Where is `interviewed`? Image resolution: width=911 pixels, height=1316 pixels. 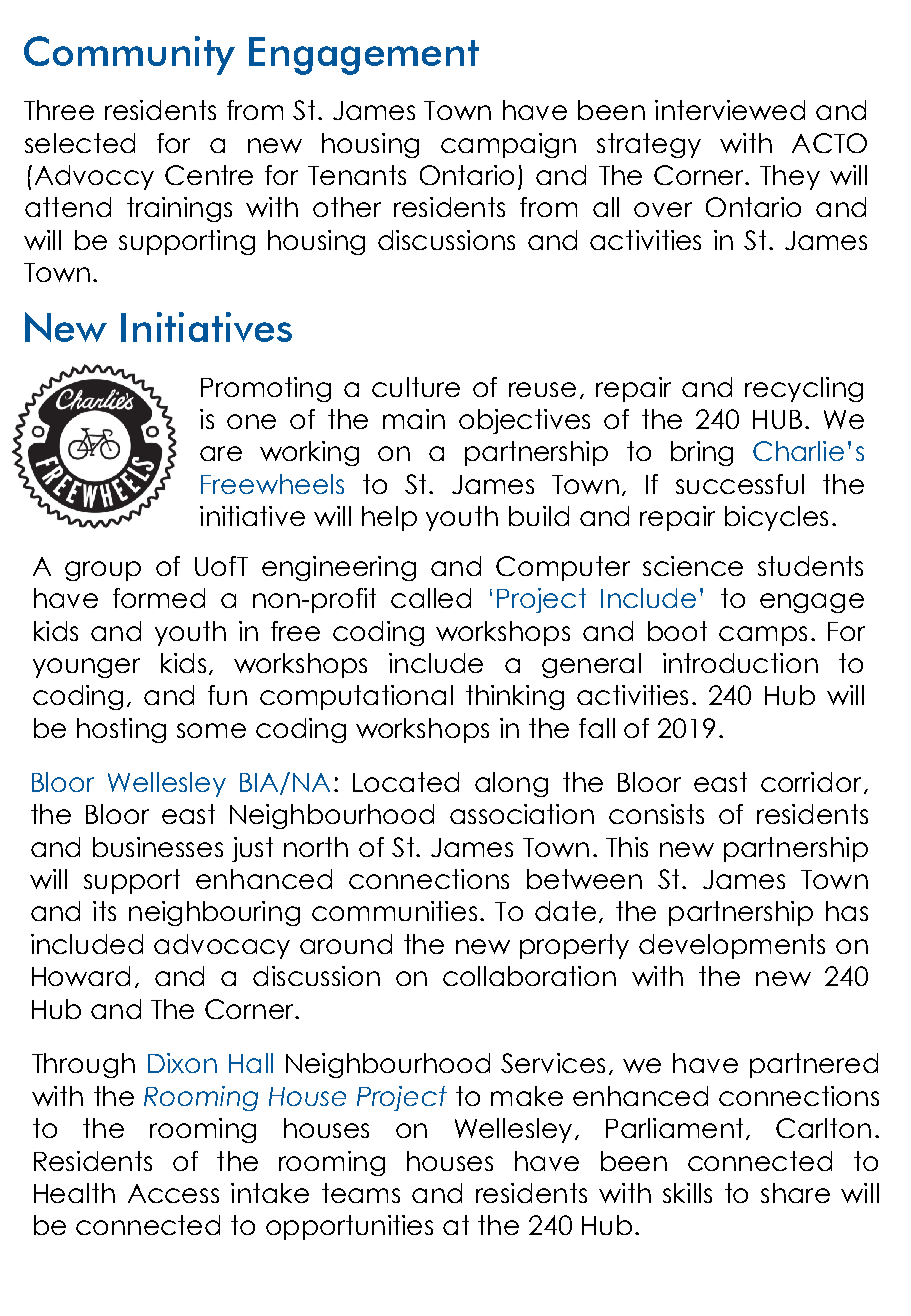 interviewed is located at coordinates (730, 110).
